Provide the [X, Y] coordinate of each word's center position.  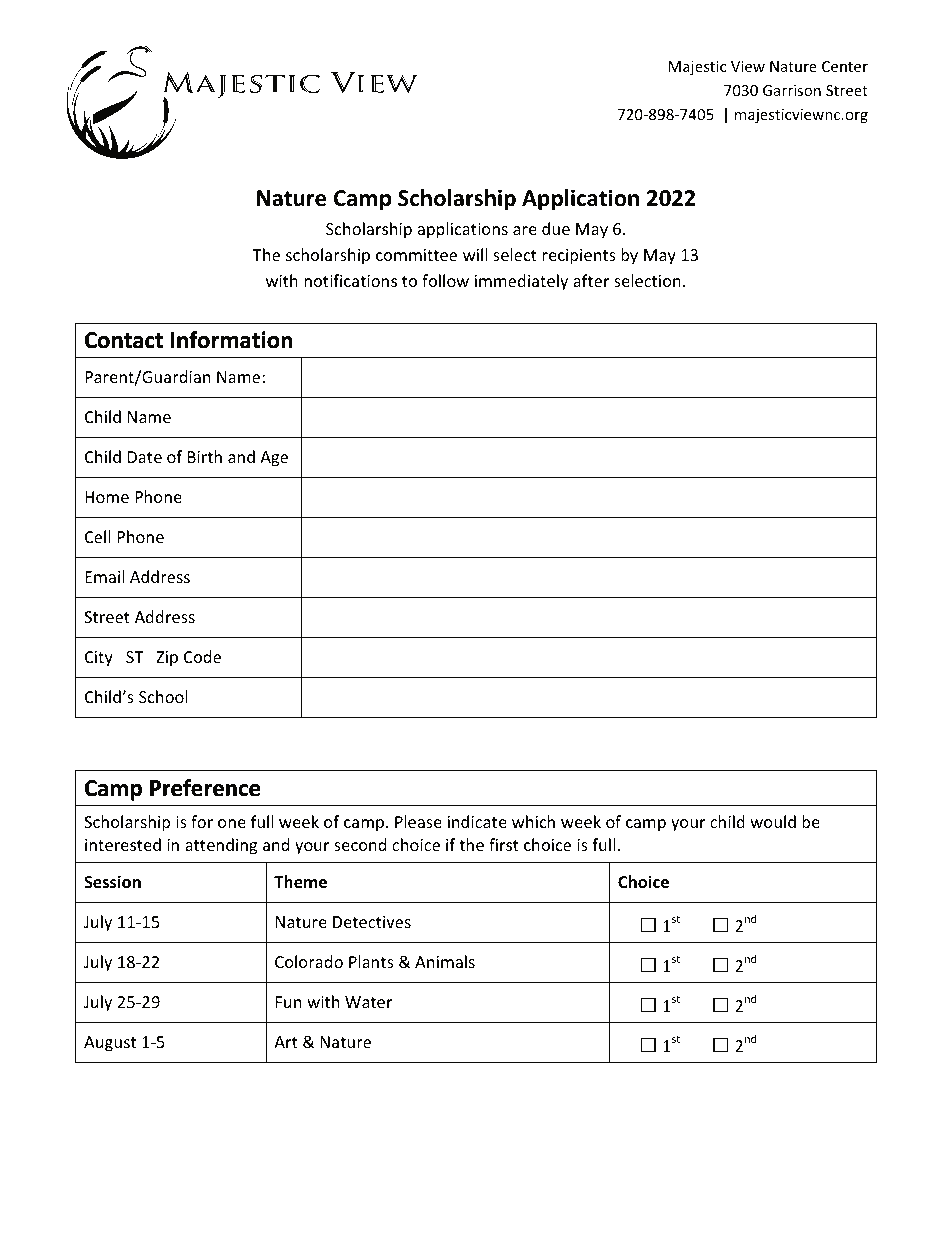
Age [274, 459]
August [110, 1044]
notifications [350, 280]
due [556, 228]
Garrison [792, 90]
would [773, 821]
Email [104, 576]
